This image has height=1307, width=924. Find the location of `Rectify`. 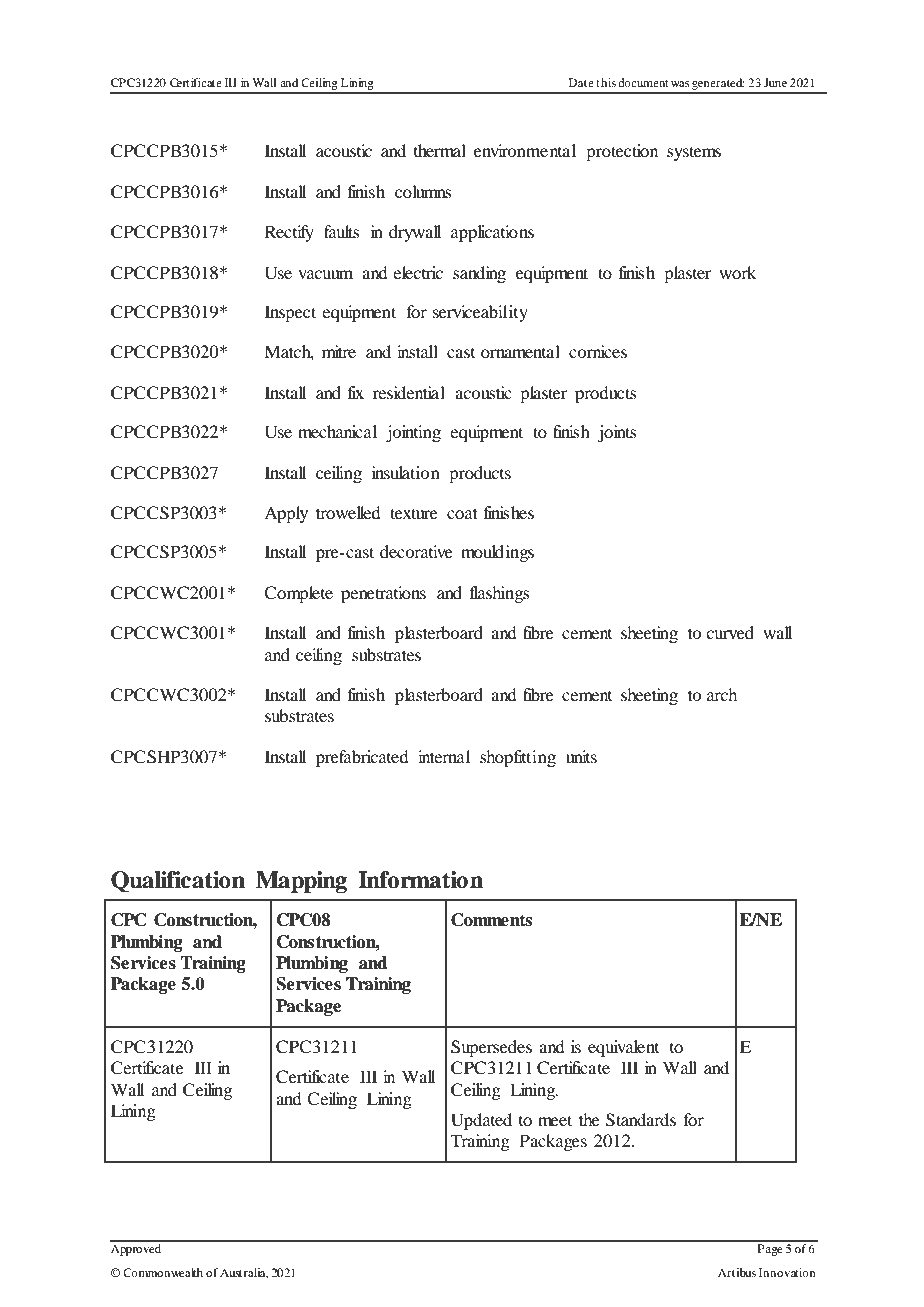

Rectify is located at coordinates (289, 233).
